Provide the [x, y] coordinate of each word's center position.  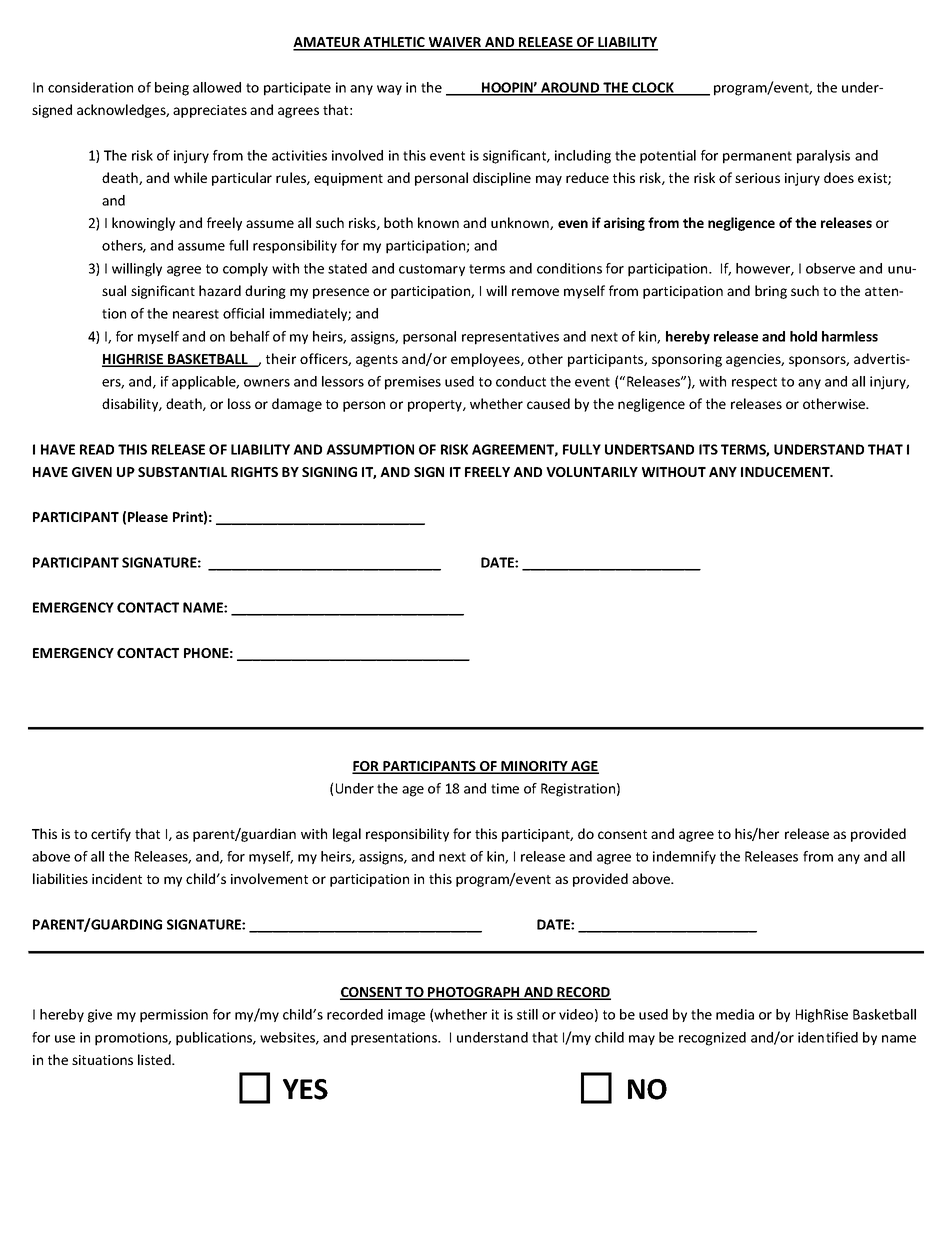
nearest [196, 314]
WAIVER [455, 43]
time [505, 788]
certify [111, 835]
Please [148, 516]
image [406, 1016]
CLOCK [653, 88]
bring [771, 292]
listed [155, 1059]
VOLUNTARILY [592, 472]
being [172, 89]
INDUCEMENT [786, 472]
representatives [510, 338]
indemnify [684, 857]
